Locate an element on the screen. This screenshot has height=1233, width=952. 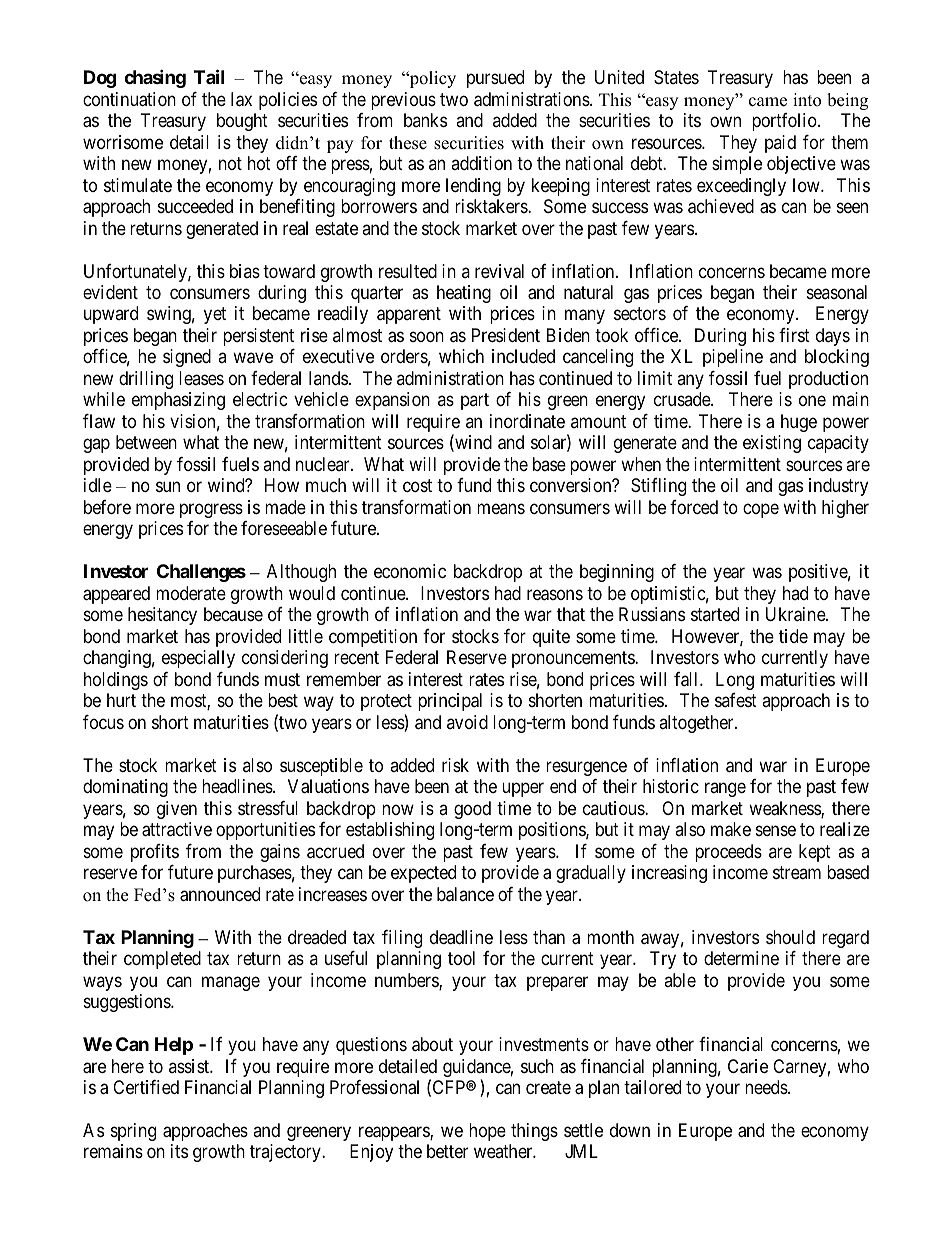
hesitancy is located at coordinates (162, 616).
